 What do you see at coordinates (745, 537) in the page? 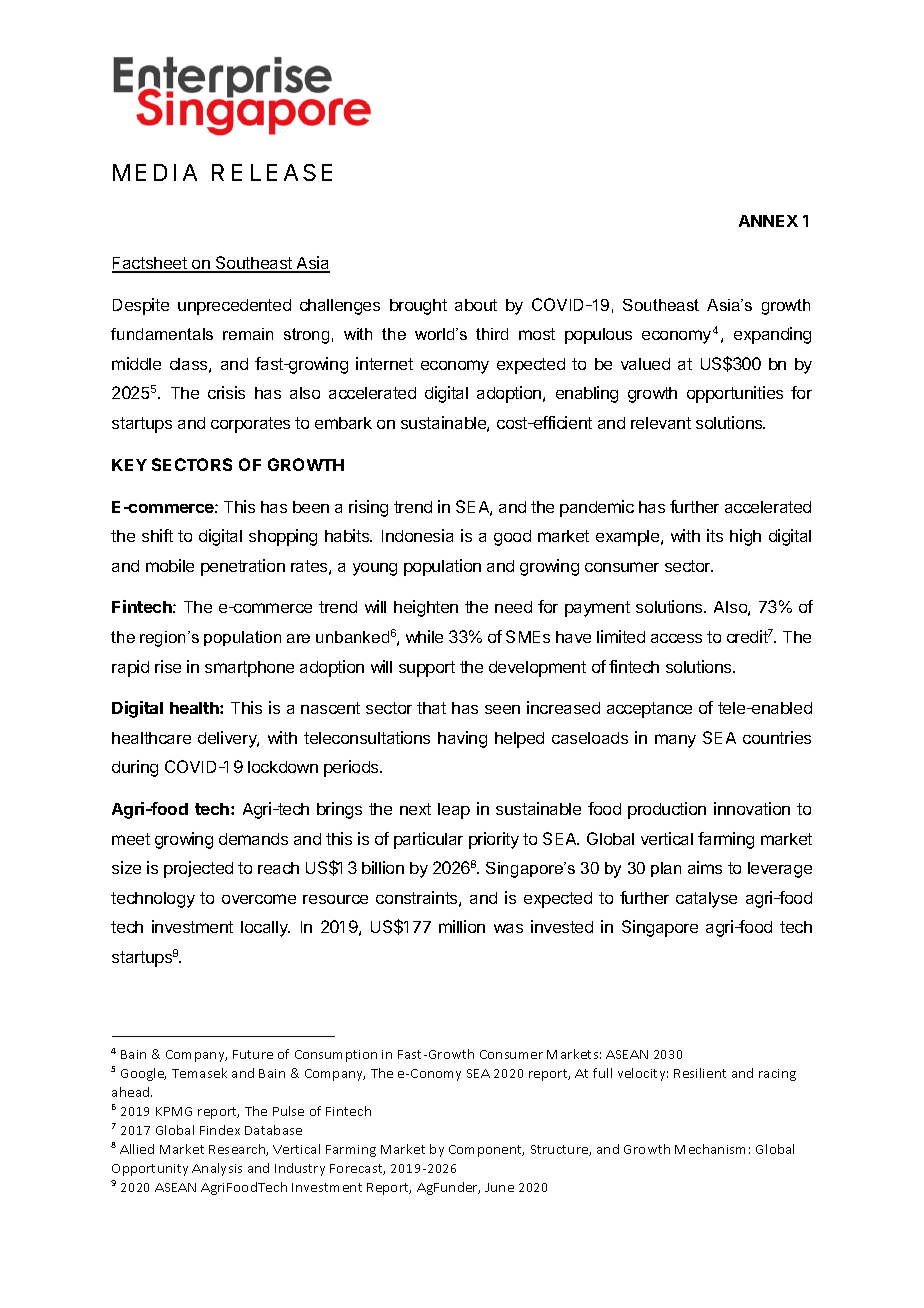
I see `high` at bounding box center [745, 537].
